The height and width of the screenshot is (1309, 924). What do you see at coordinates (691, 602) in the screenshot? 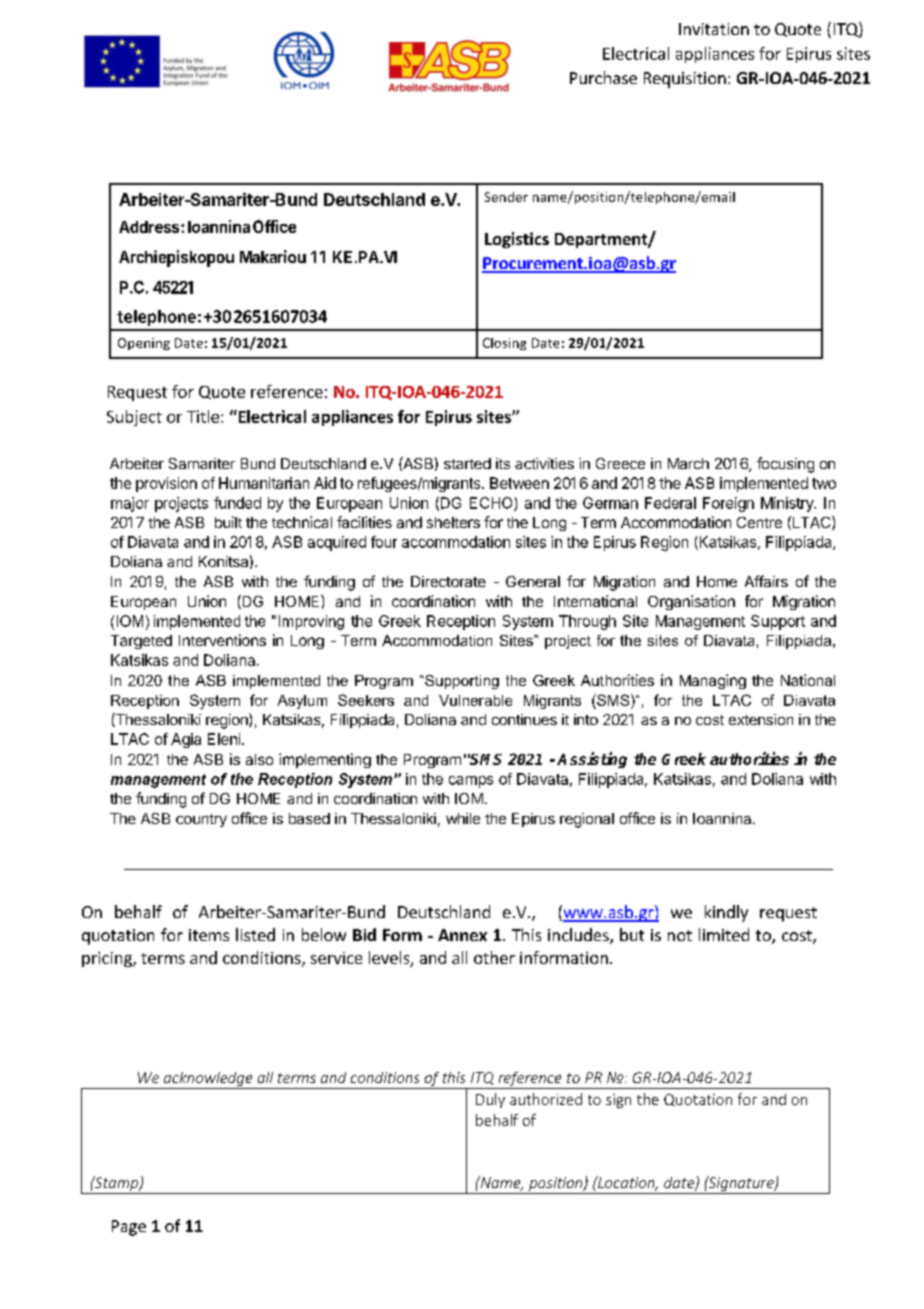
I see `Organisation` at bounding box center [691, 602].
